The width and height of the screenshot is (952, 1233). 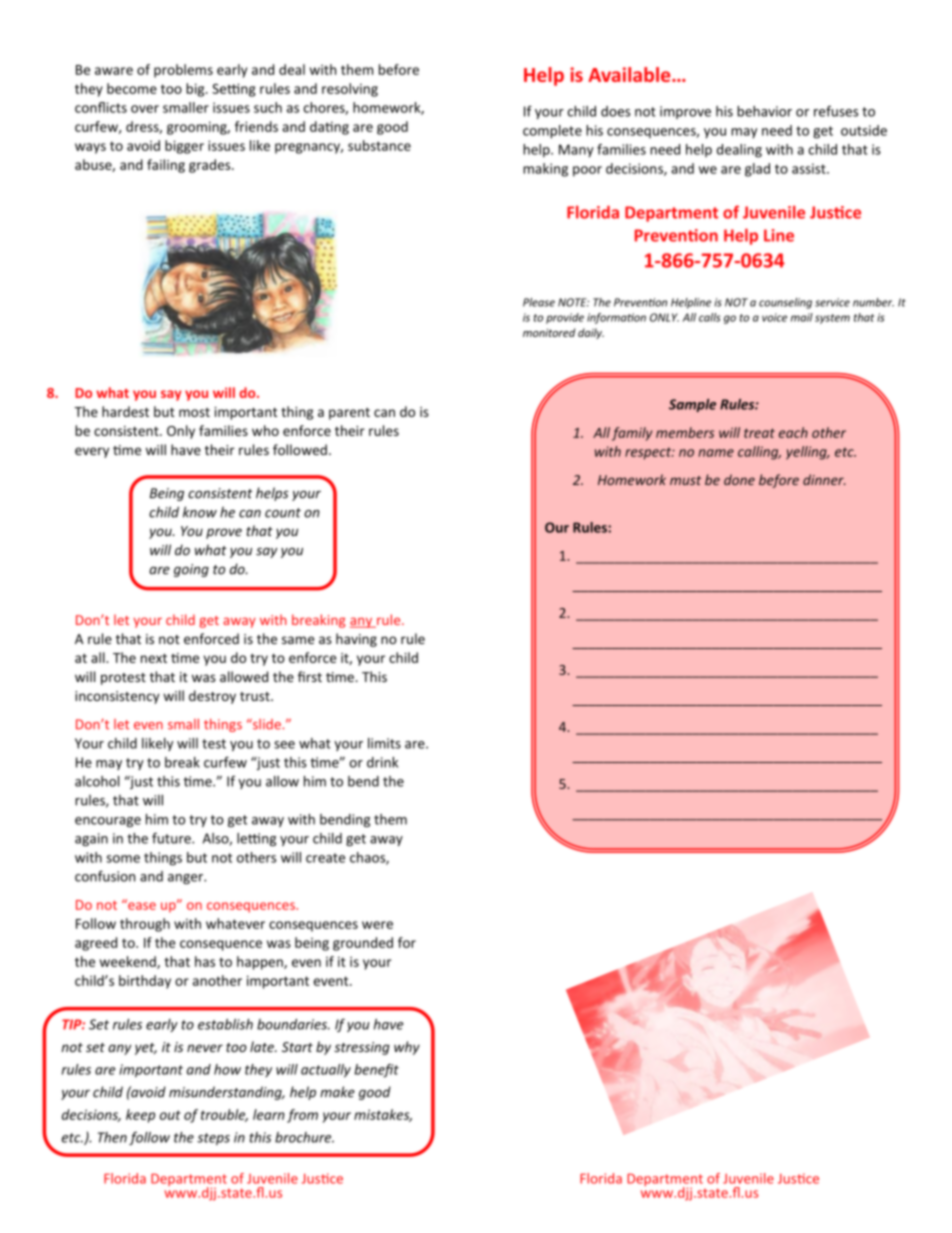 What do you see at coordinates (384, 743) in the screenshot?
I see `limits` at bounding box center [384, 743].
